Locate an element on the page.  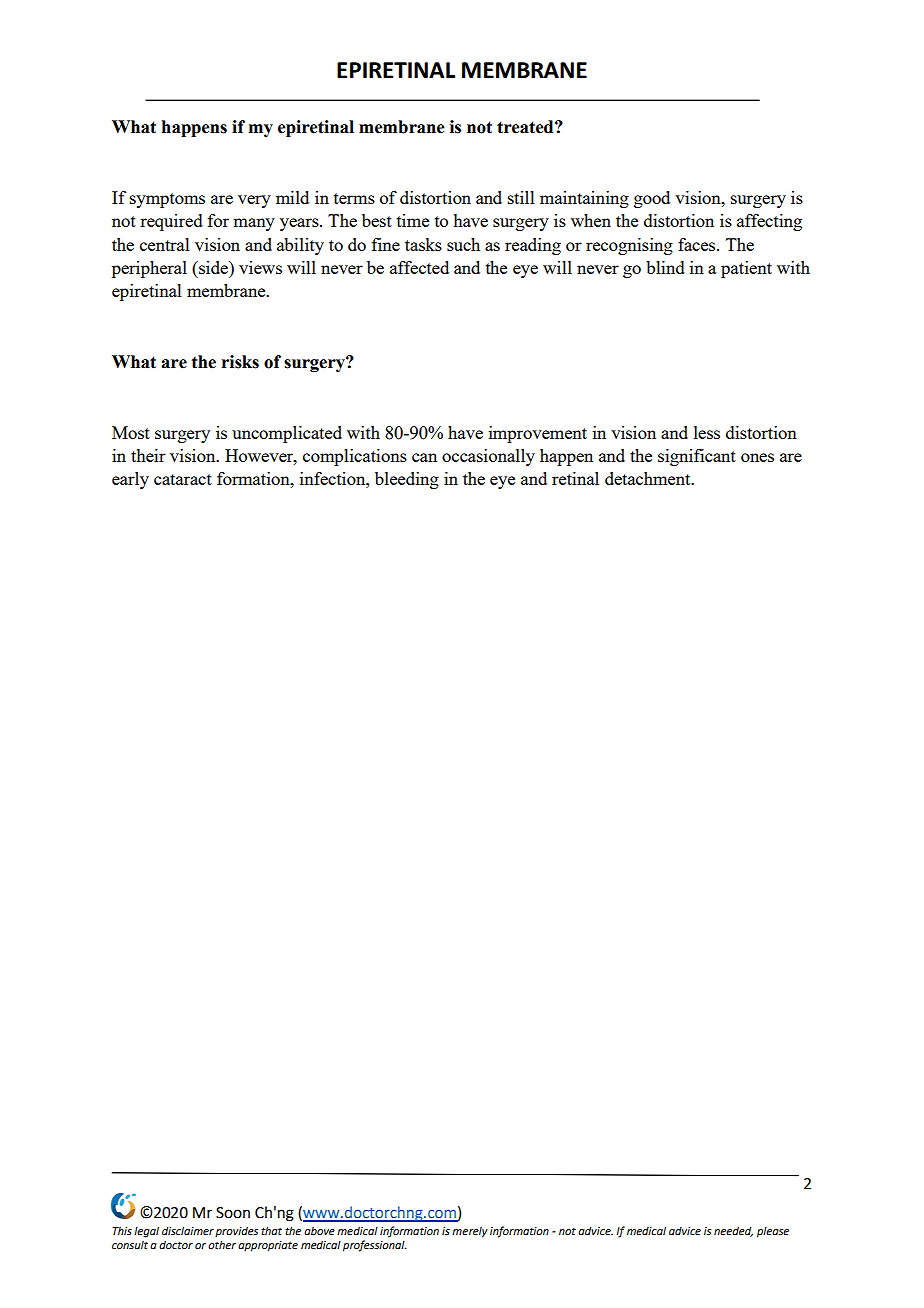
cataract is located at coordinates (183, 479).
